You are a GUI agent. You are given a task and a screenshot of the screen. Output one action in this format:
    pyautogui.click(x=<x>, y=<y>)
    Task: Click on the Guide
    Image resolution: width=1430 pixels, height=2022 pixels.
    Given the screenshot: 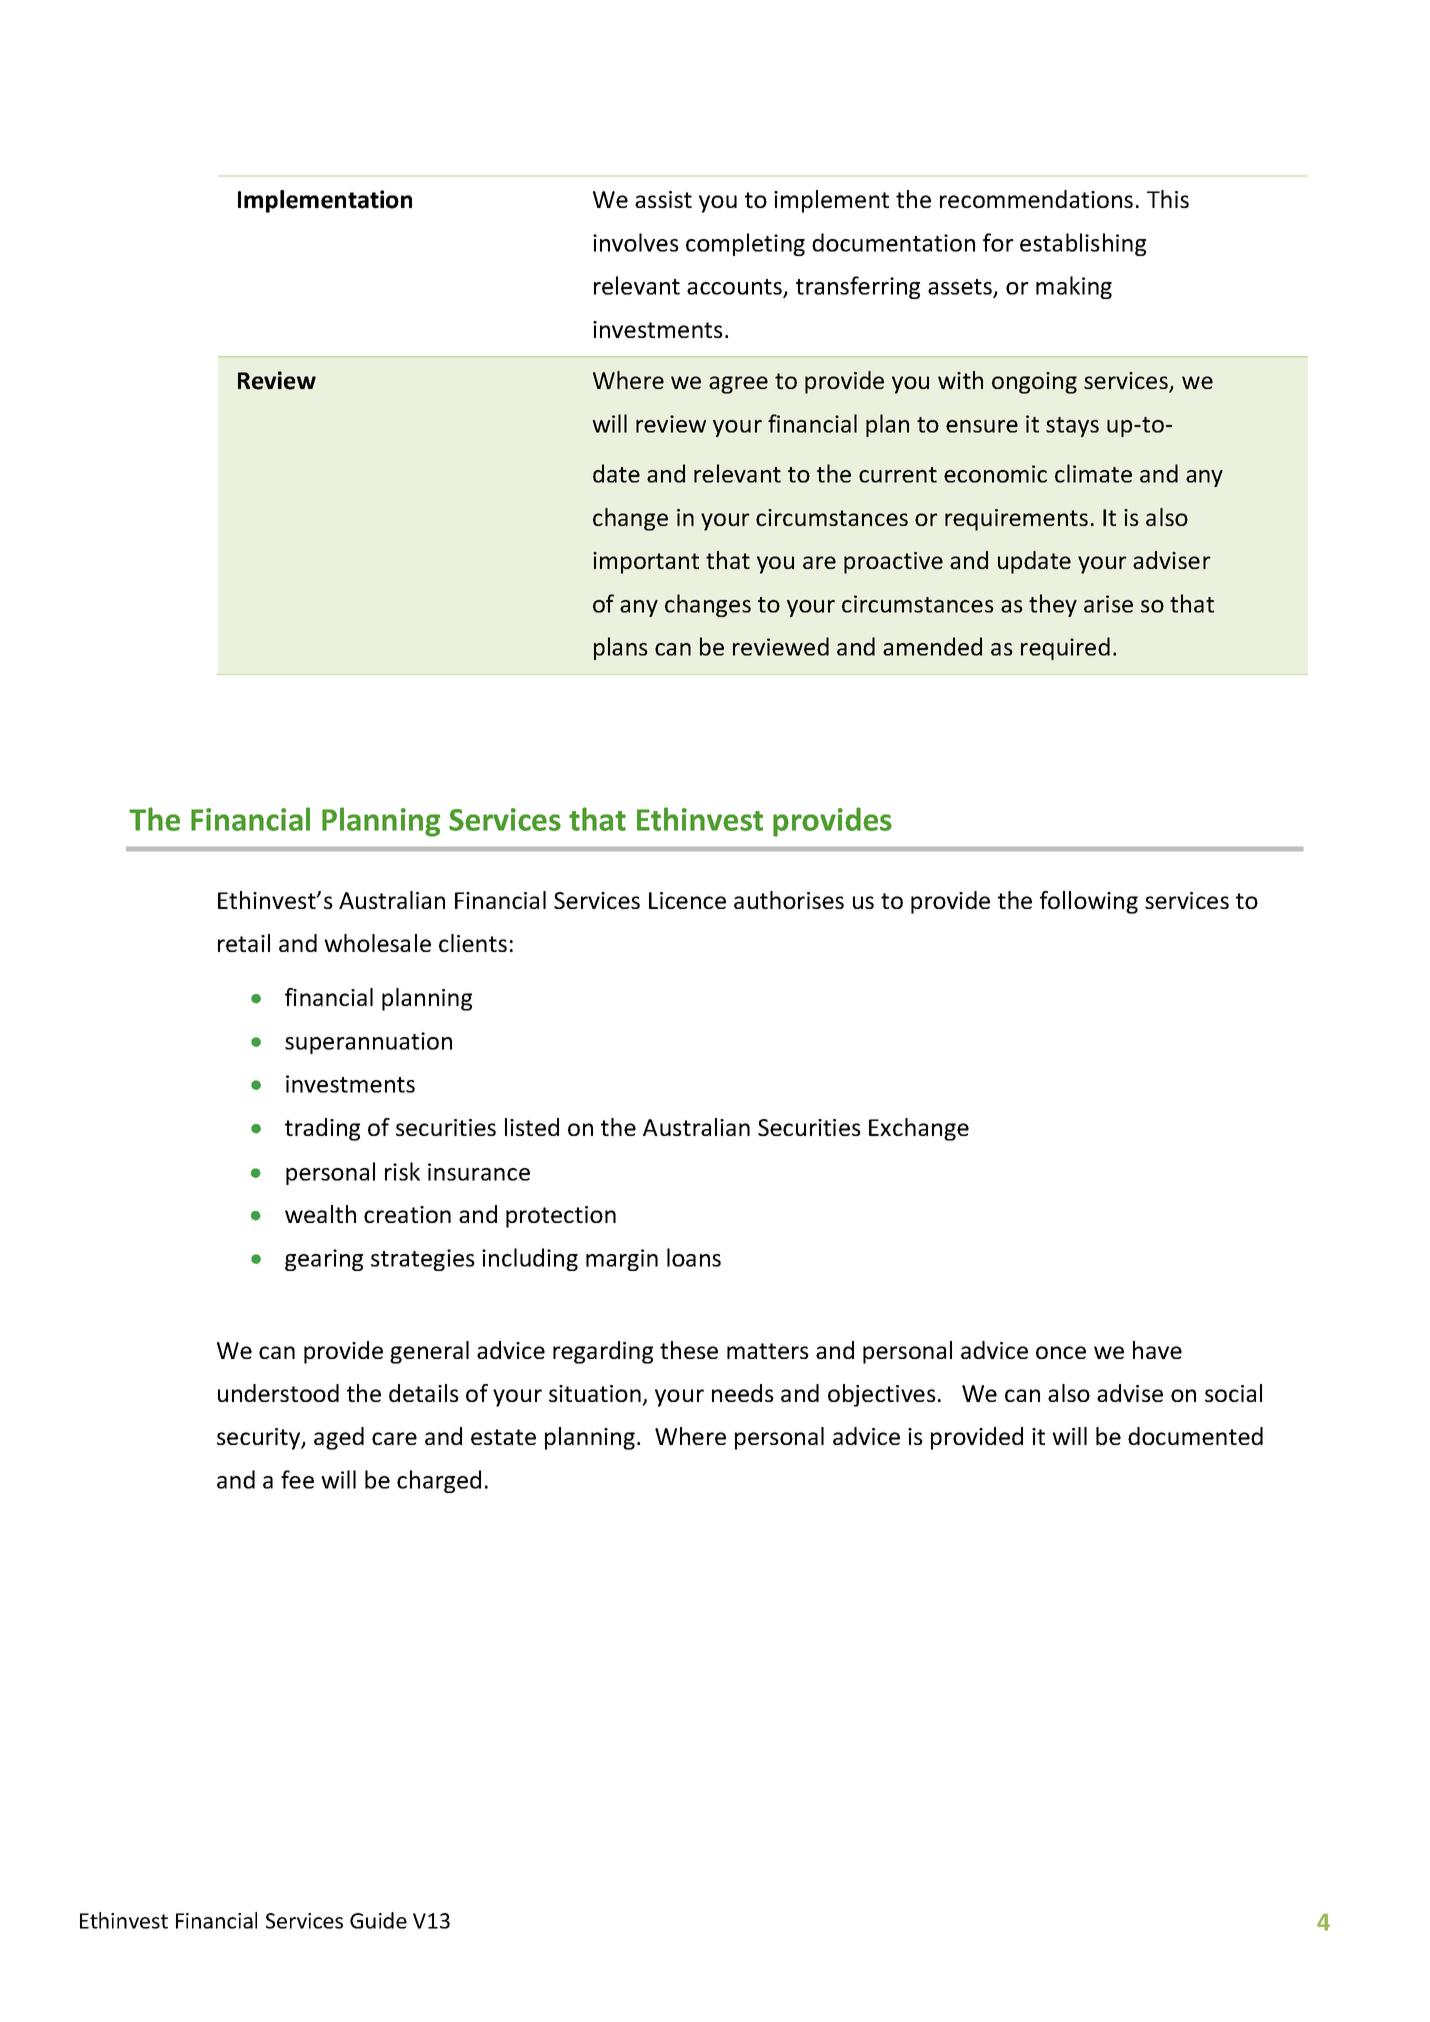 What is the action you would take?
    pyautogui.click(x=378, y=1920)
